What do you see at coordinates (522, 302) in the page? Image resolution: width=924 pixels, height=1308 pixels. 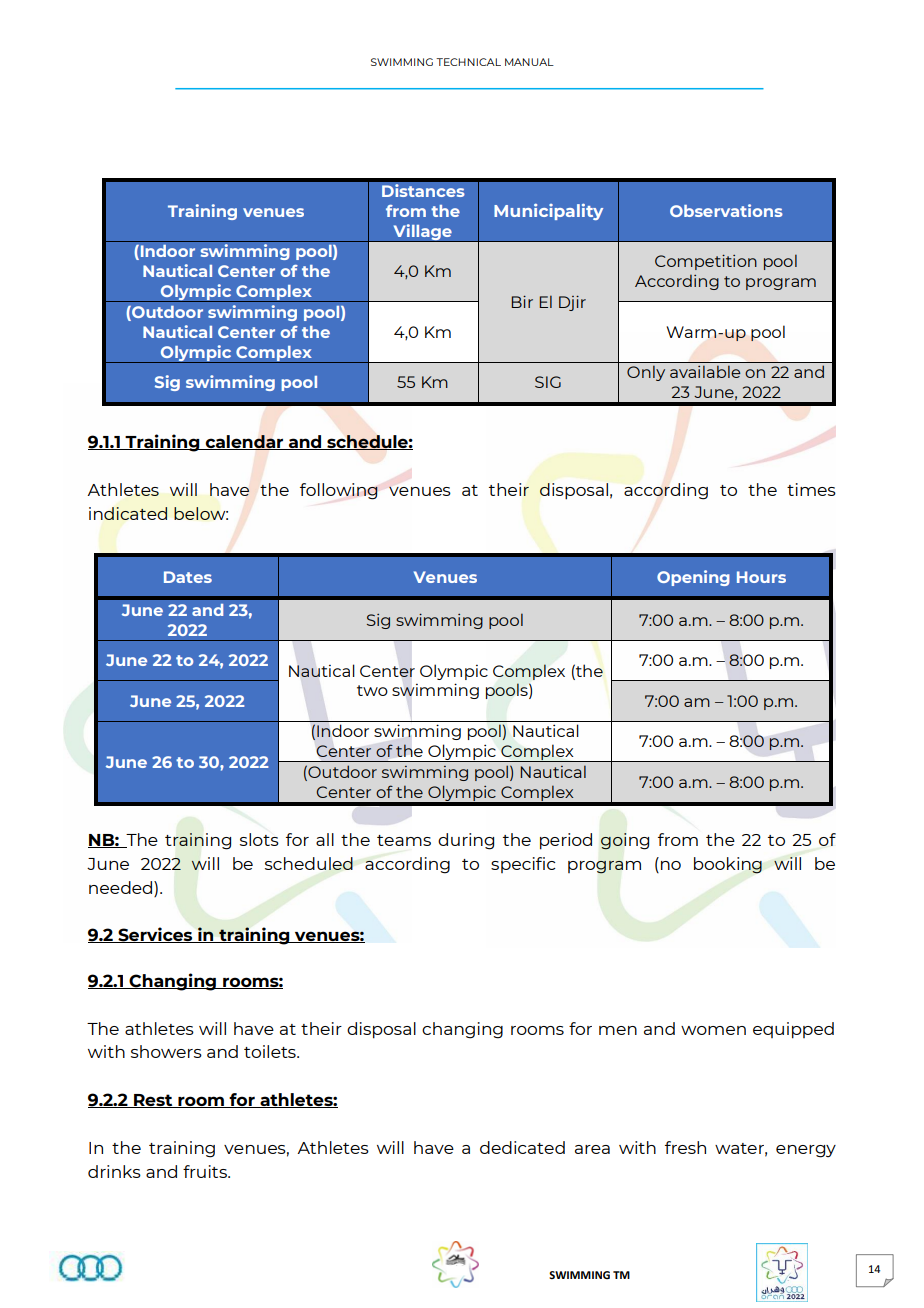 I see `Bir` at bounding box center [522, 302].
